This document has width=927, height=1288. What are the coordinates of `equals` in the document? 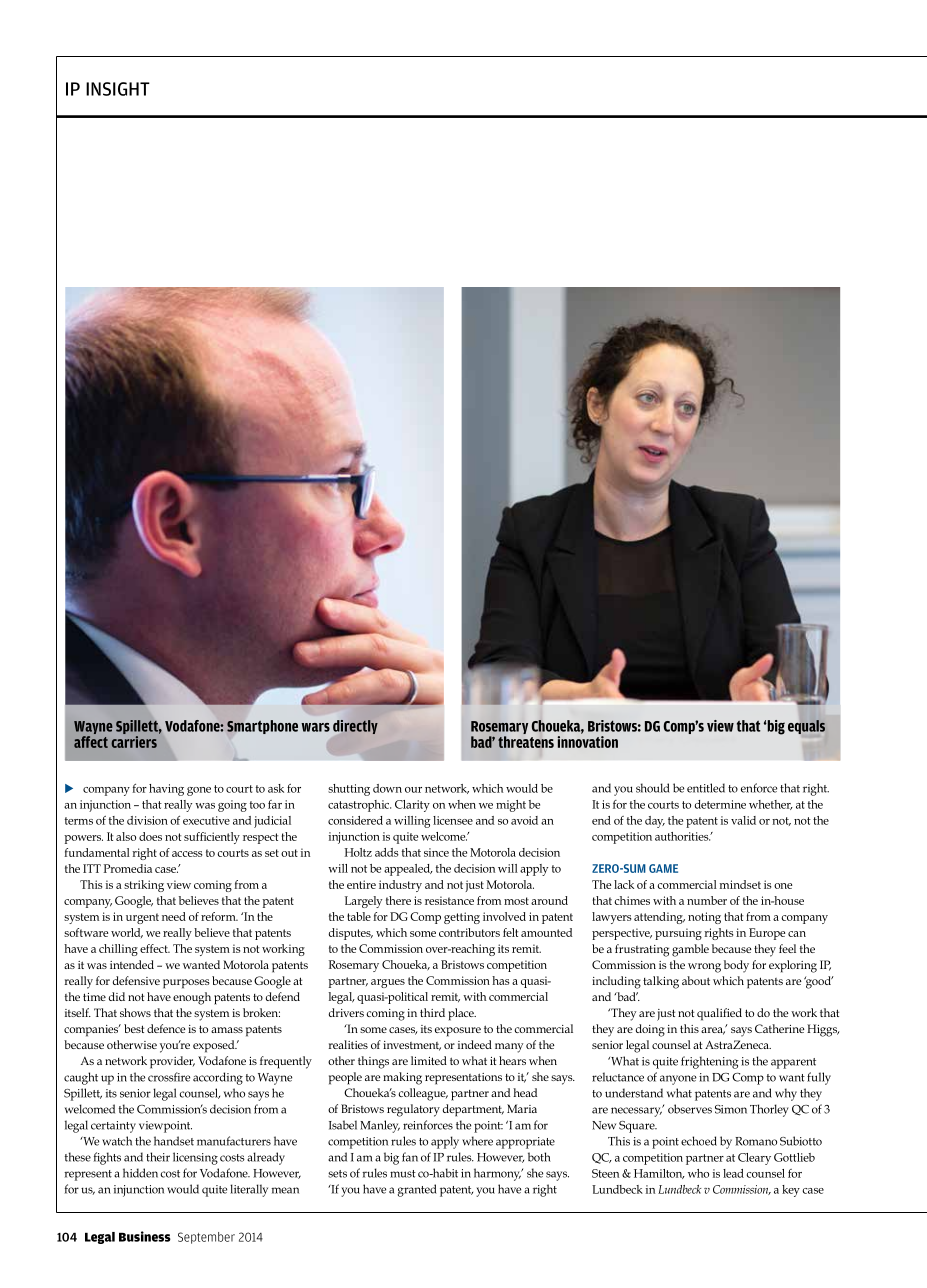 It's located at (806, 727).
